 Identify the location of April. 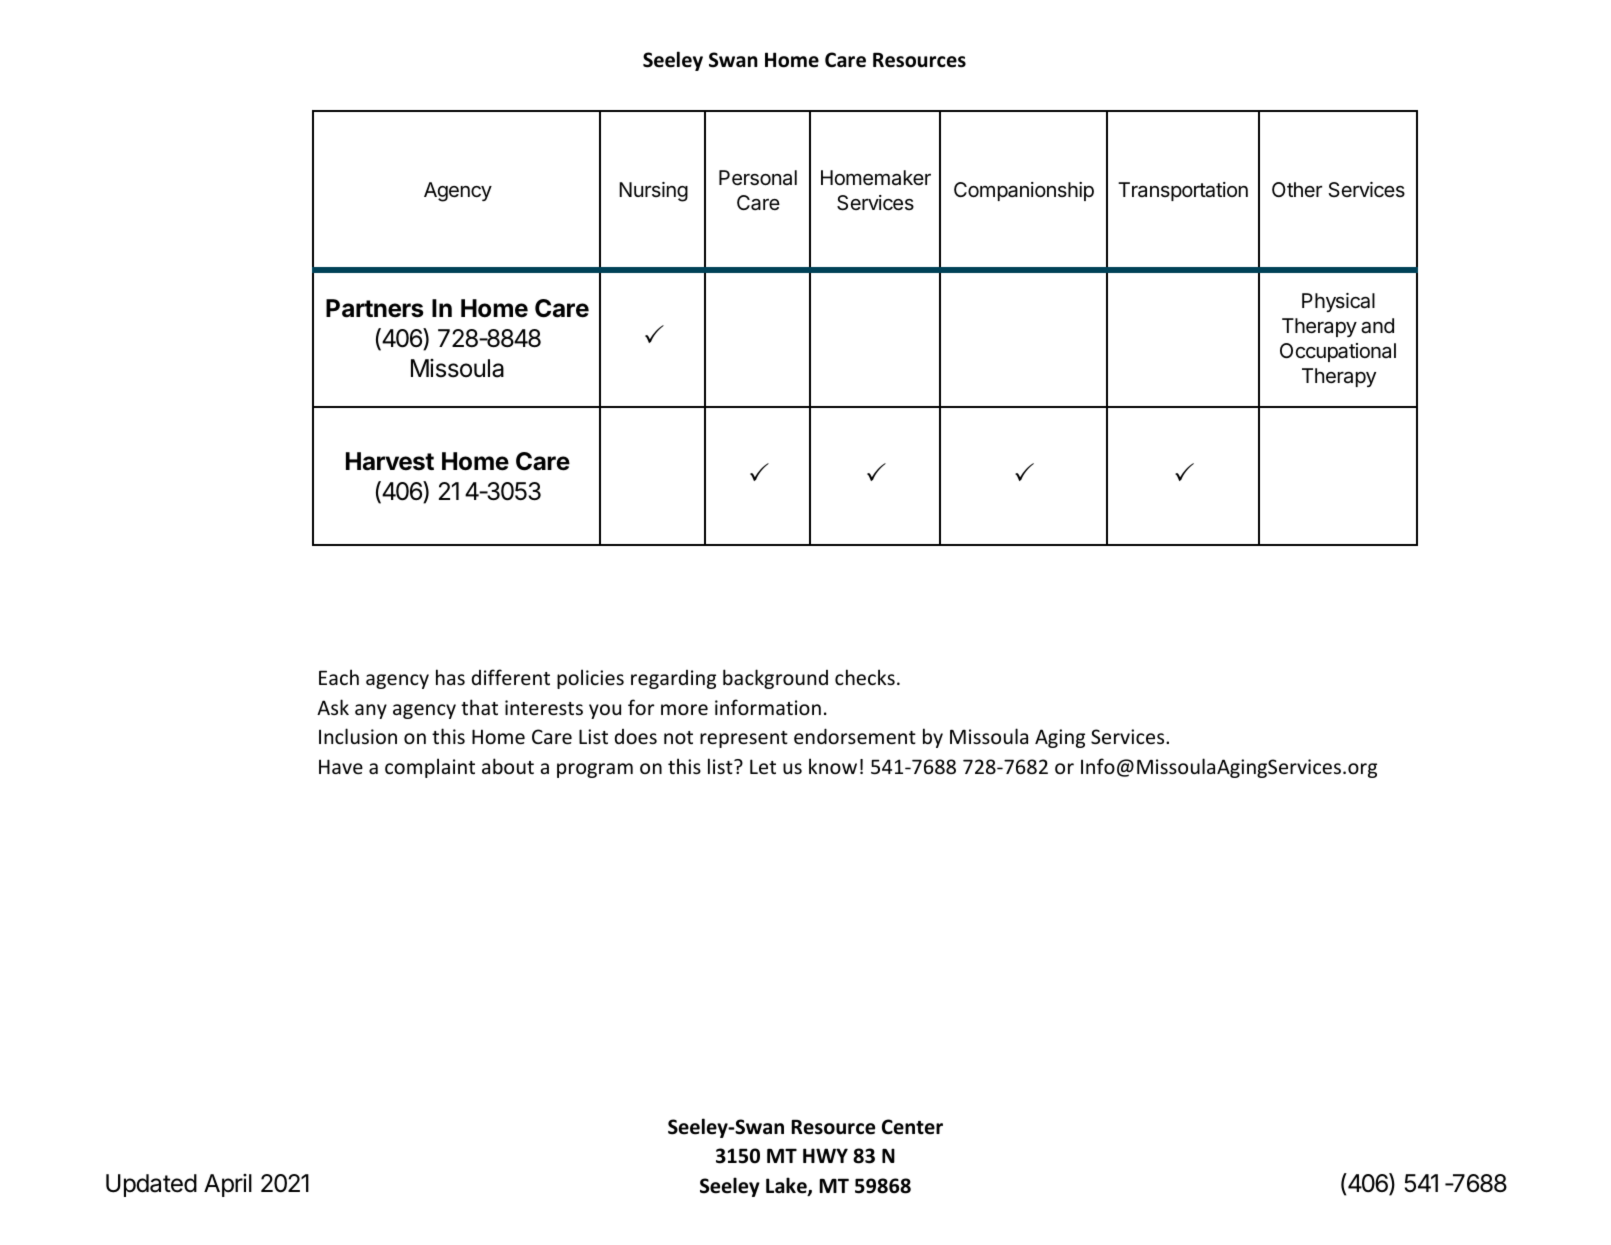
(228, 1185).
